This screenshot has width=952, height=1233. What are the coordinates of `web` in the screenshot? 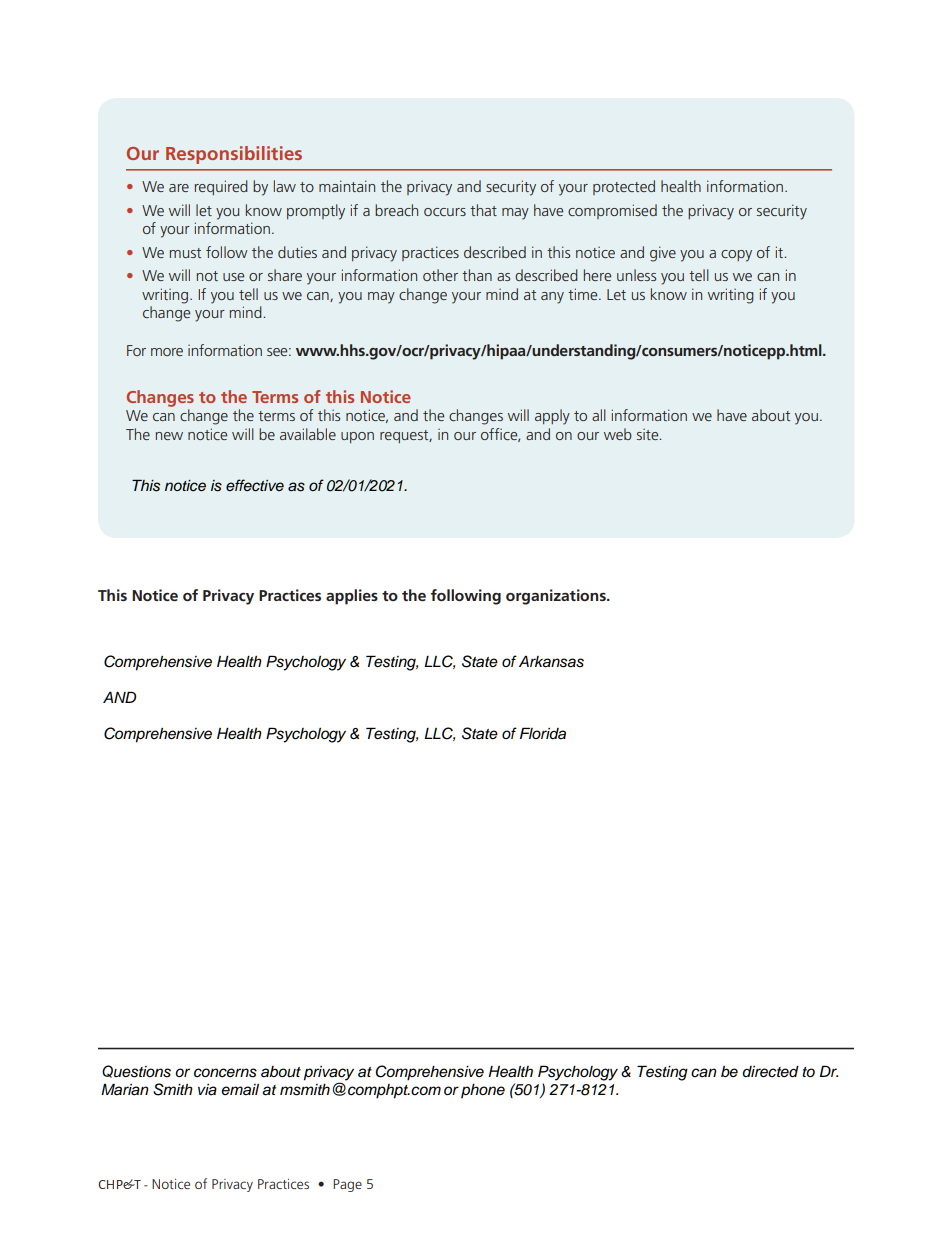 It's located at (618, 434).
